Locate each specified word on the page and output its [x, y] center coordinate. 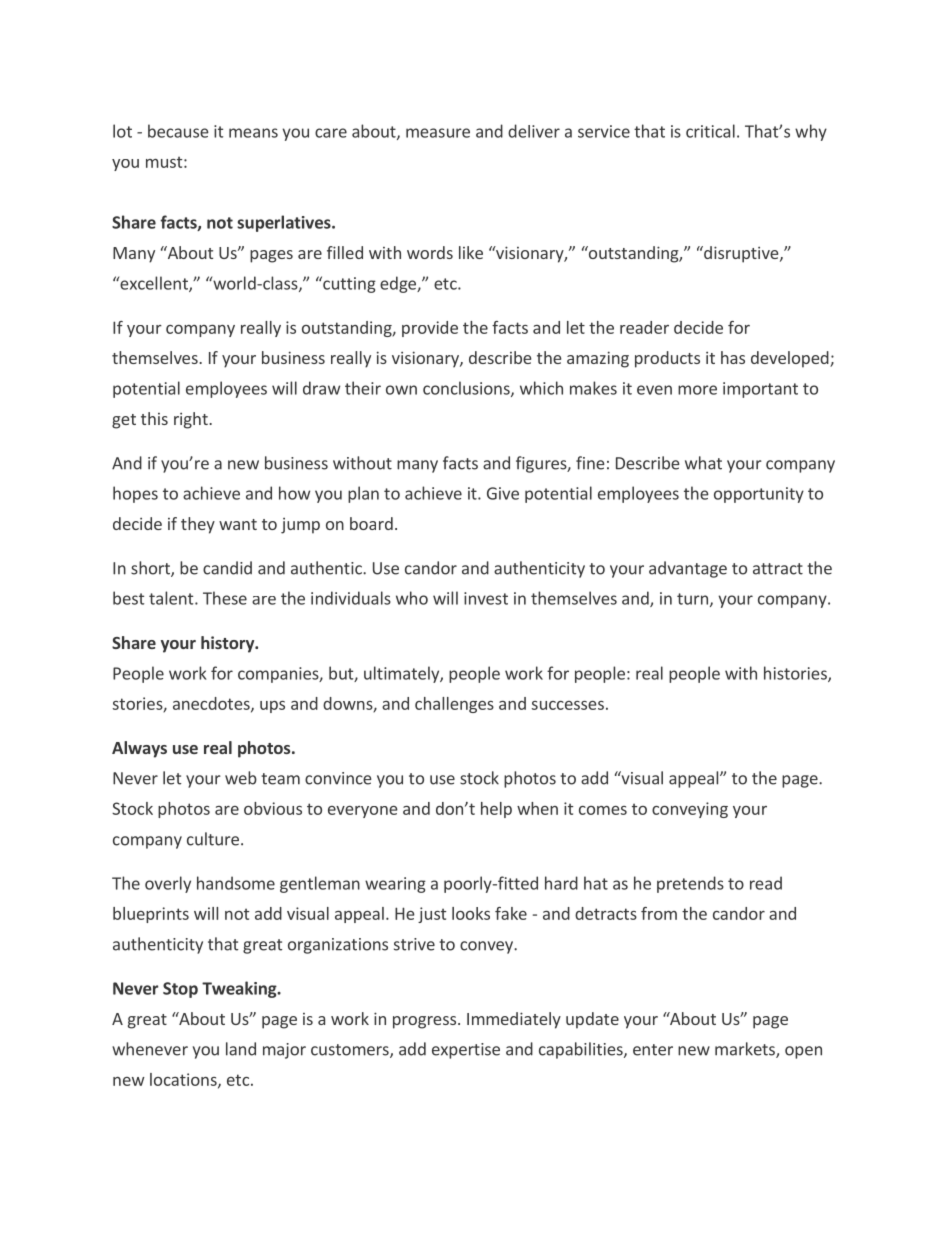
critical [710, 131]
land [241, 1049]
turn [692, 599]
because [178, 131]
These [225, 598]
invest [486, 598]
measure [438, 133]
